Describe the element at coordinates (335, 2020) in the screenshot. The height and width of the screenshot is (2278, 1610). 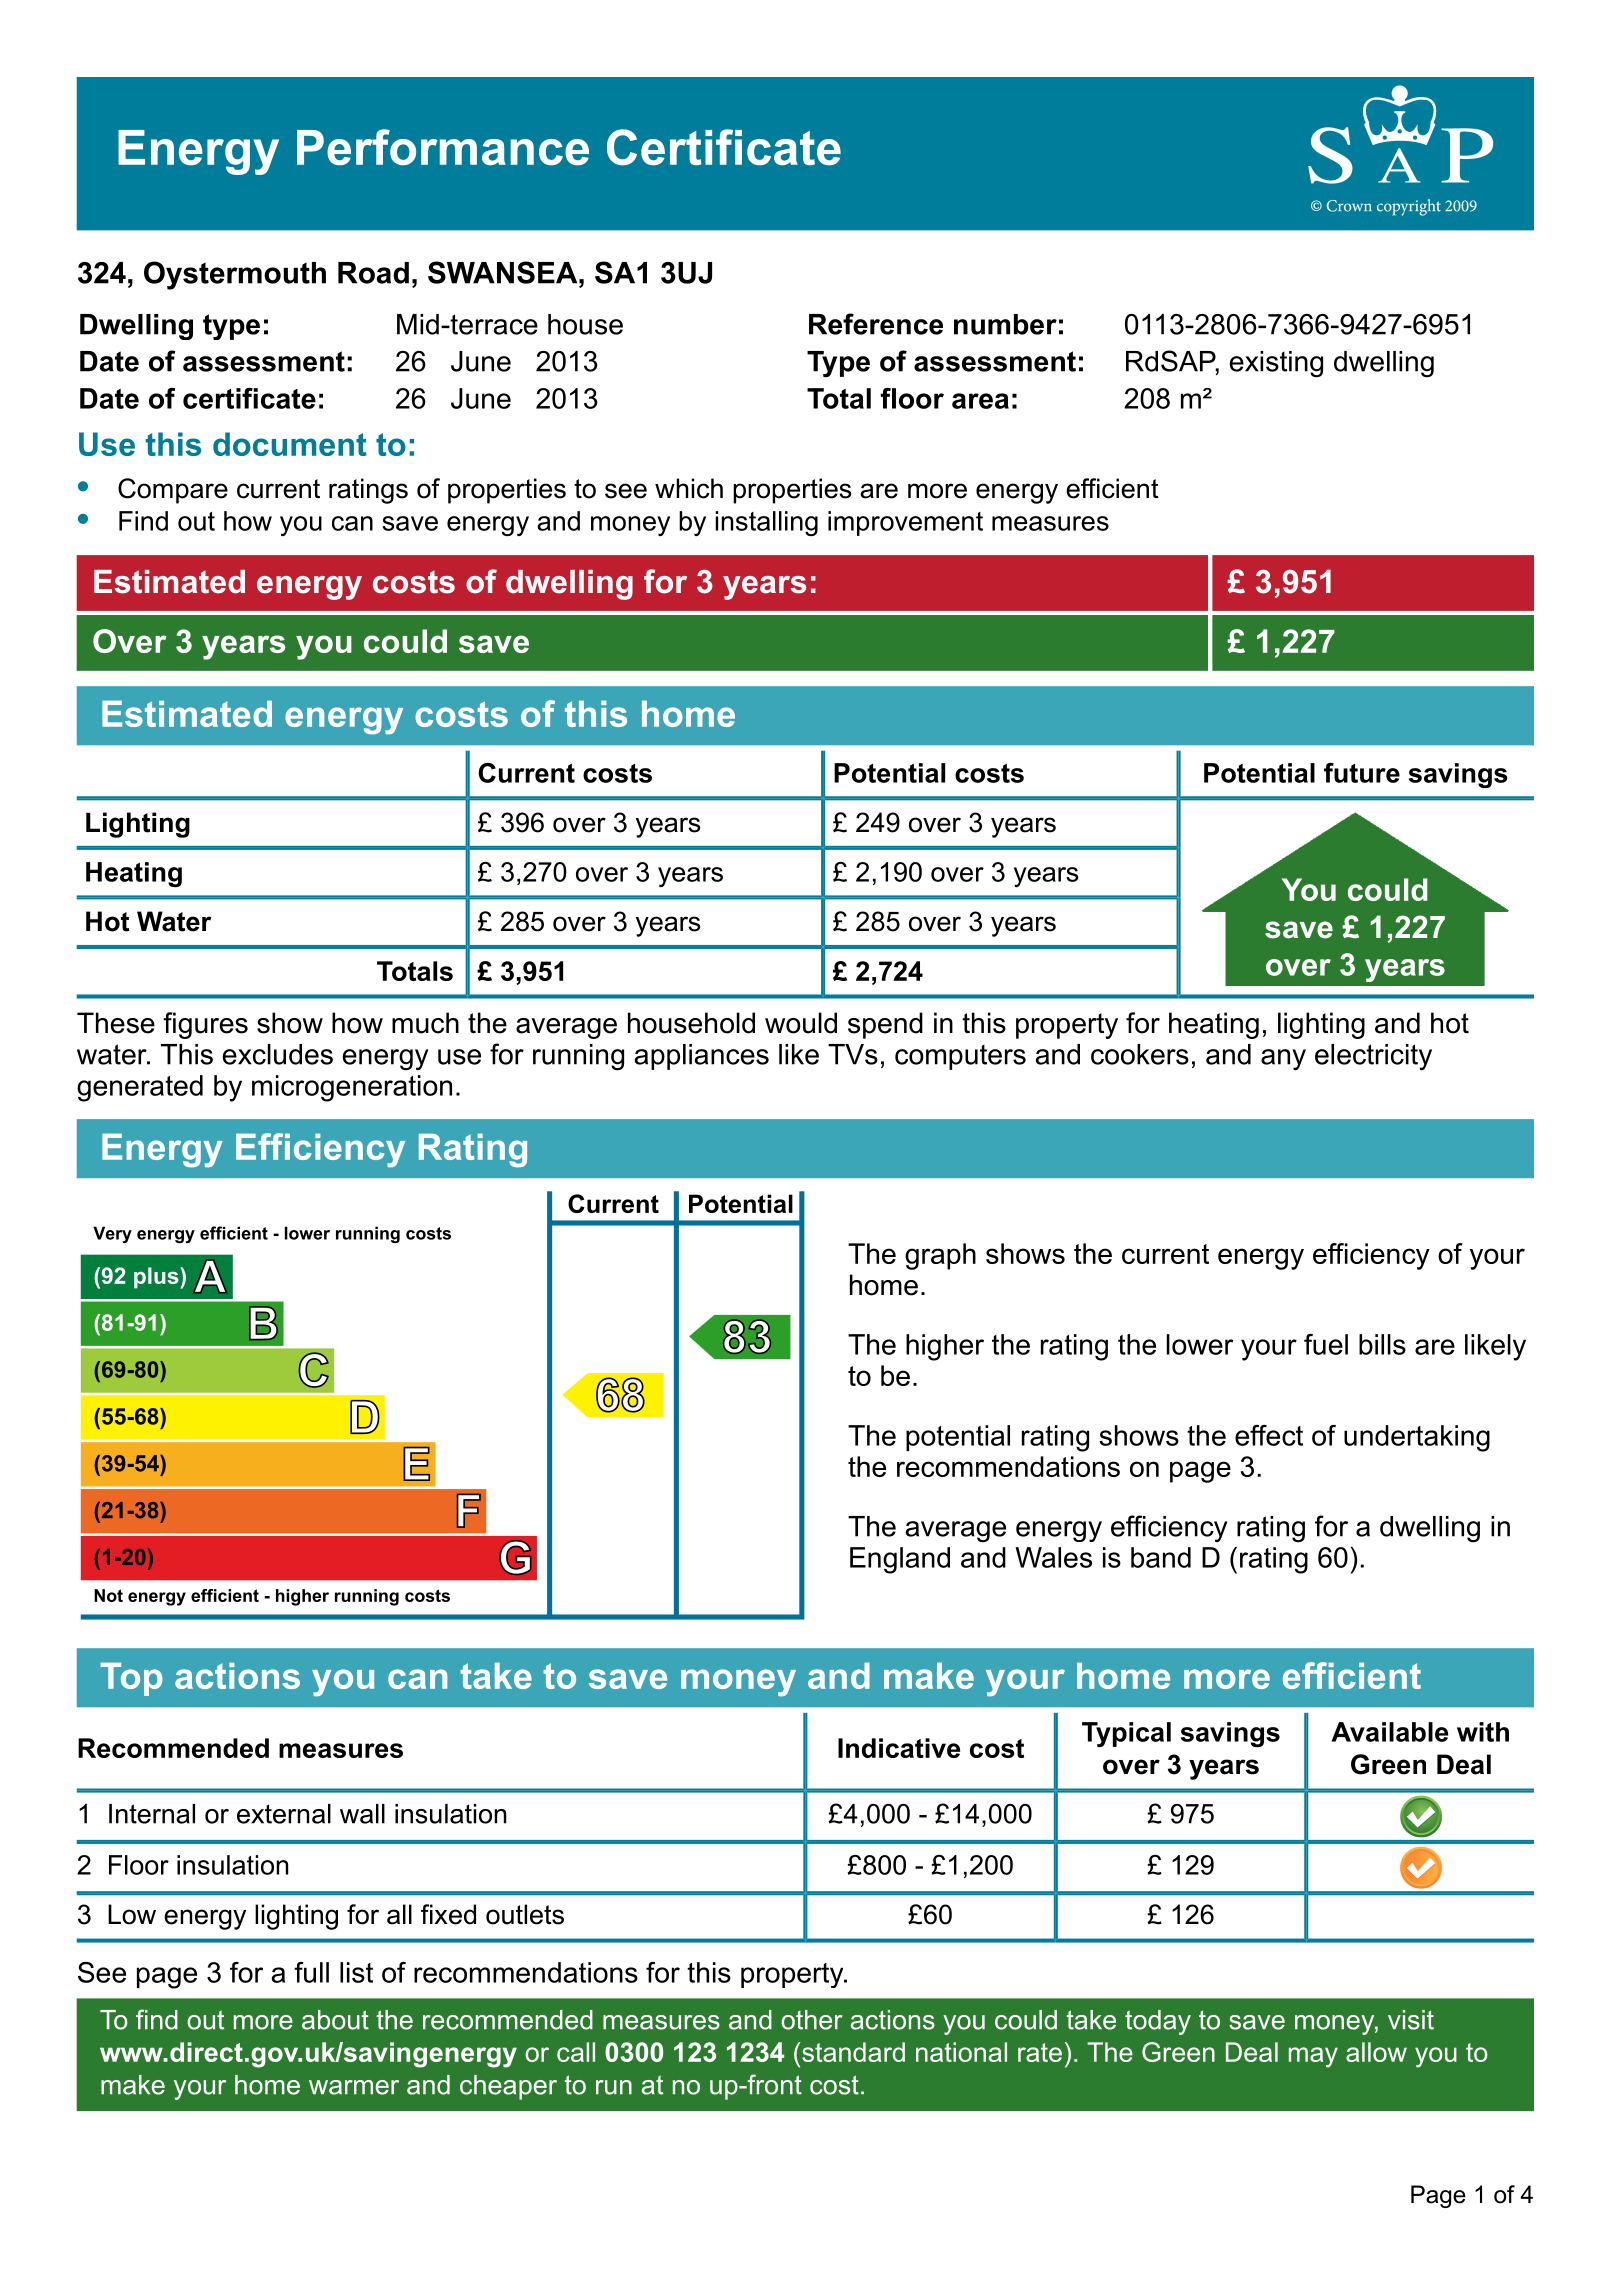
I see `about` at that location.
